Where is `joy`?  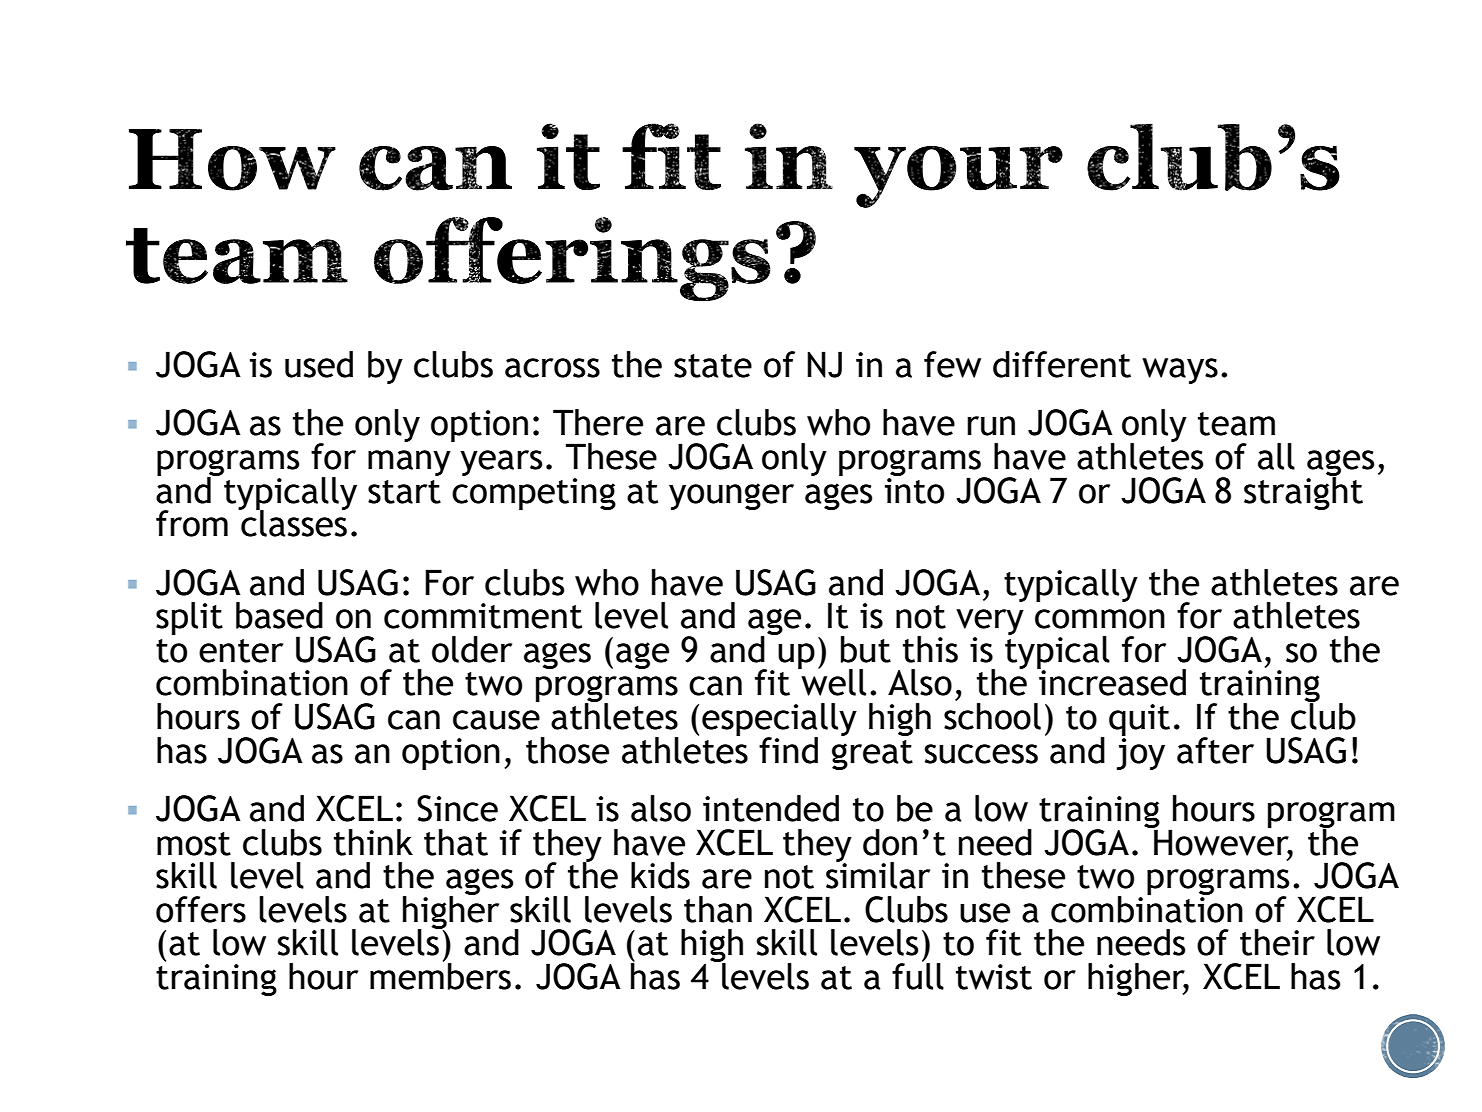 joy is located at coordinates (1141, 752).
